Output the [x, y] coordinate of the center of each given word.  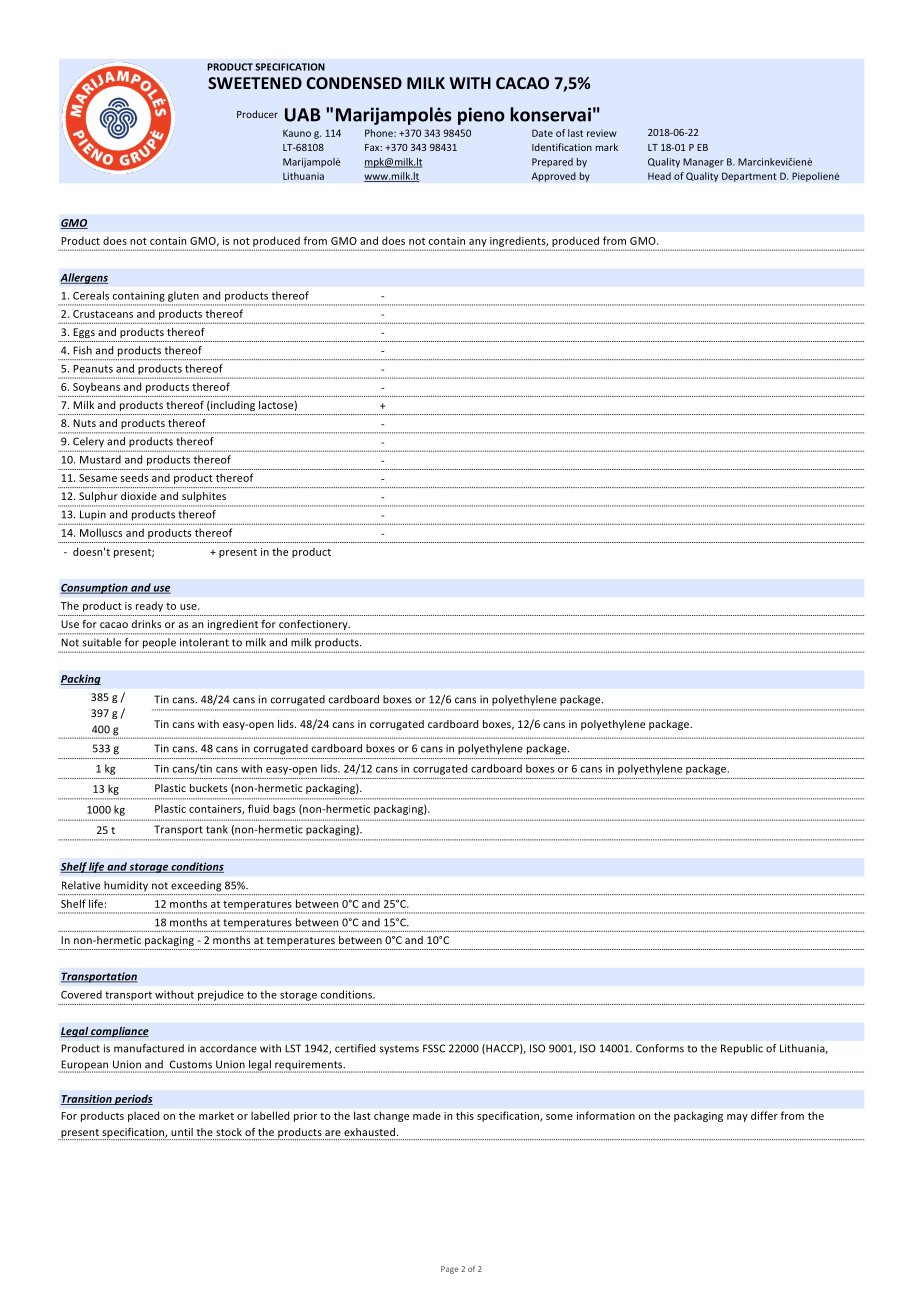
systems [399, 1050]
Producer [257, 114]
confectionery [314, 625]
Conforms [660, 1048]
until [182, 1132]
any [478, 243]
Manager [703, 163]
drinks [146, 624]
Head [659, 176]
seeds [134, 477]
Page [450, 1270]
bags [284, 809]
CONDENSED [354, 83]
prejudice [221, 995]
